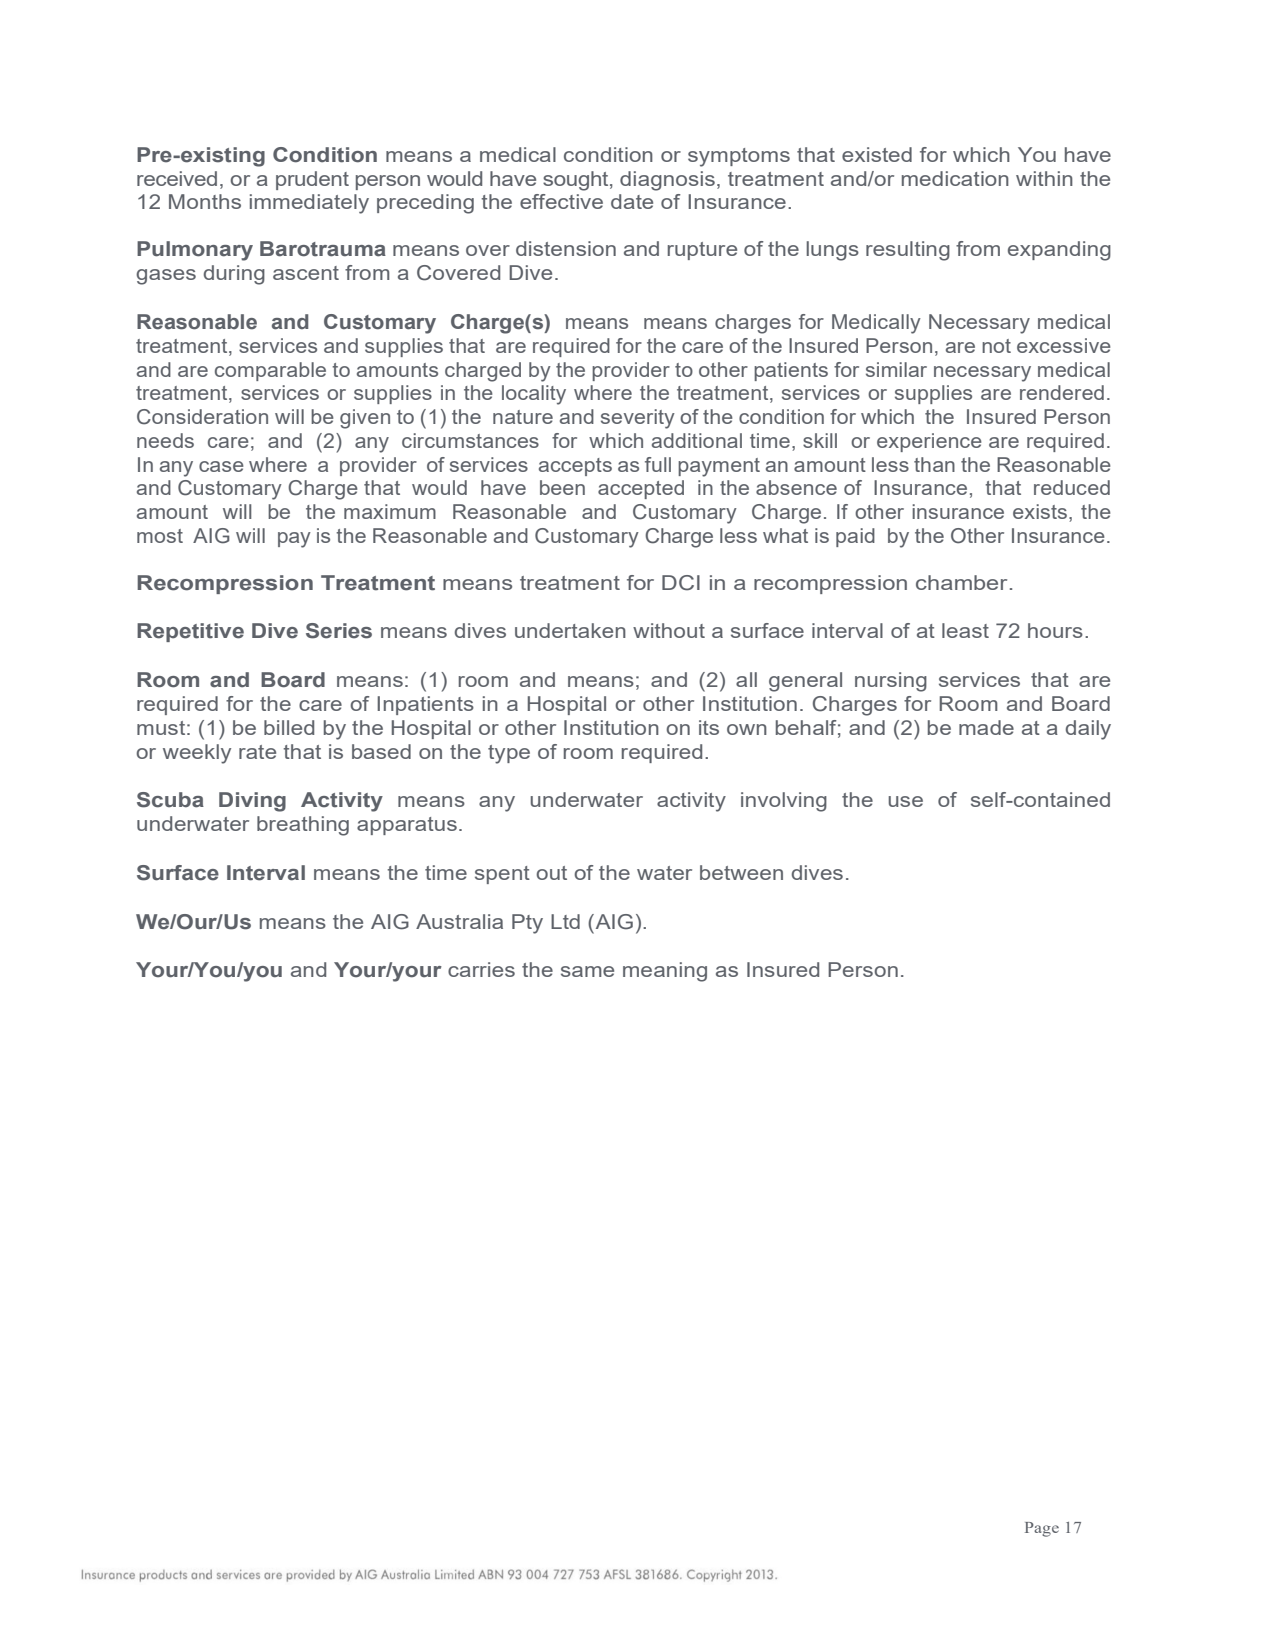 The height and width of the screenshot is (1634, 1263). I want to click on carries, so click(481, 969).
